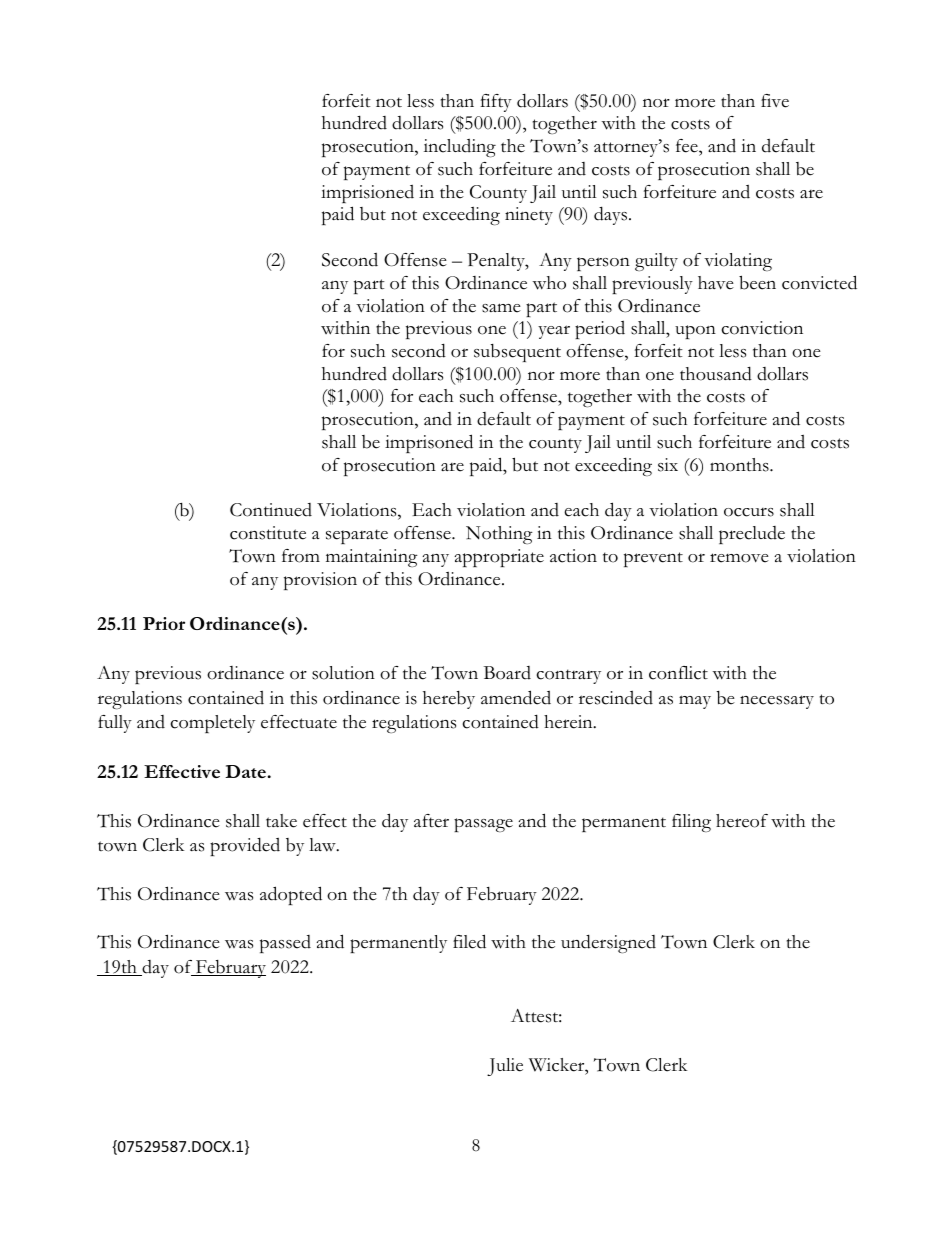  I want to click on passed, so click(285, 944).
